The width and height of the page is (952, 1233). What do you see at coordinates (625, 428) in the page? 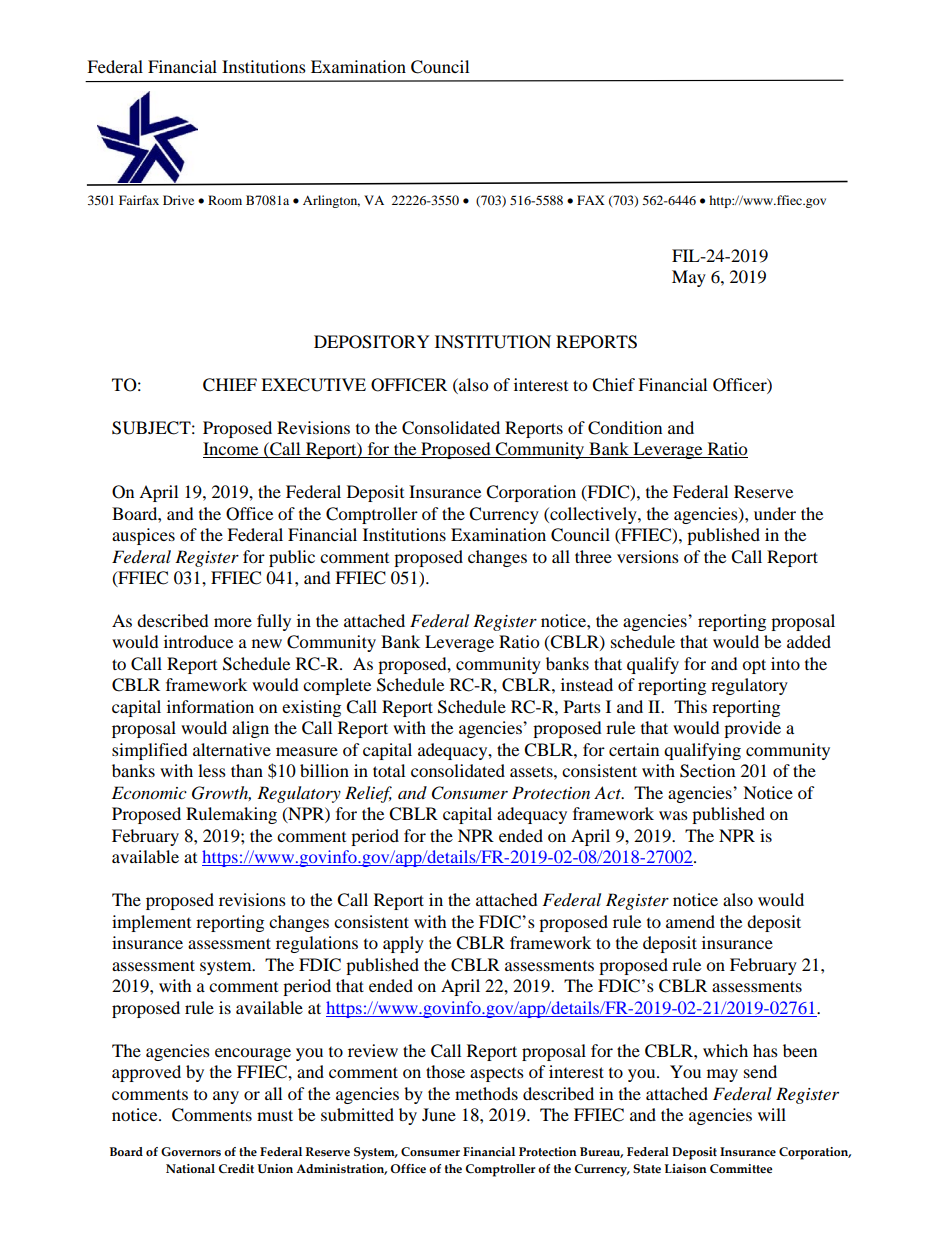
I see `Condition` at bounding box center [625, 428].
